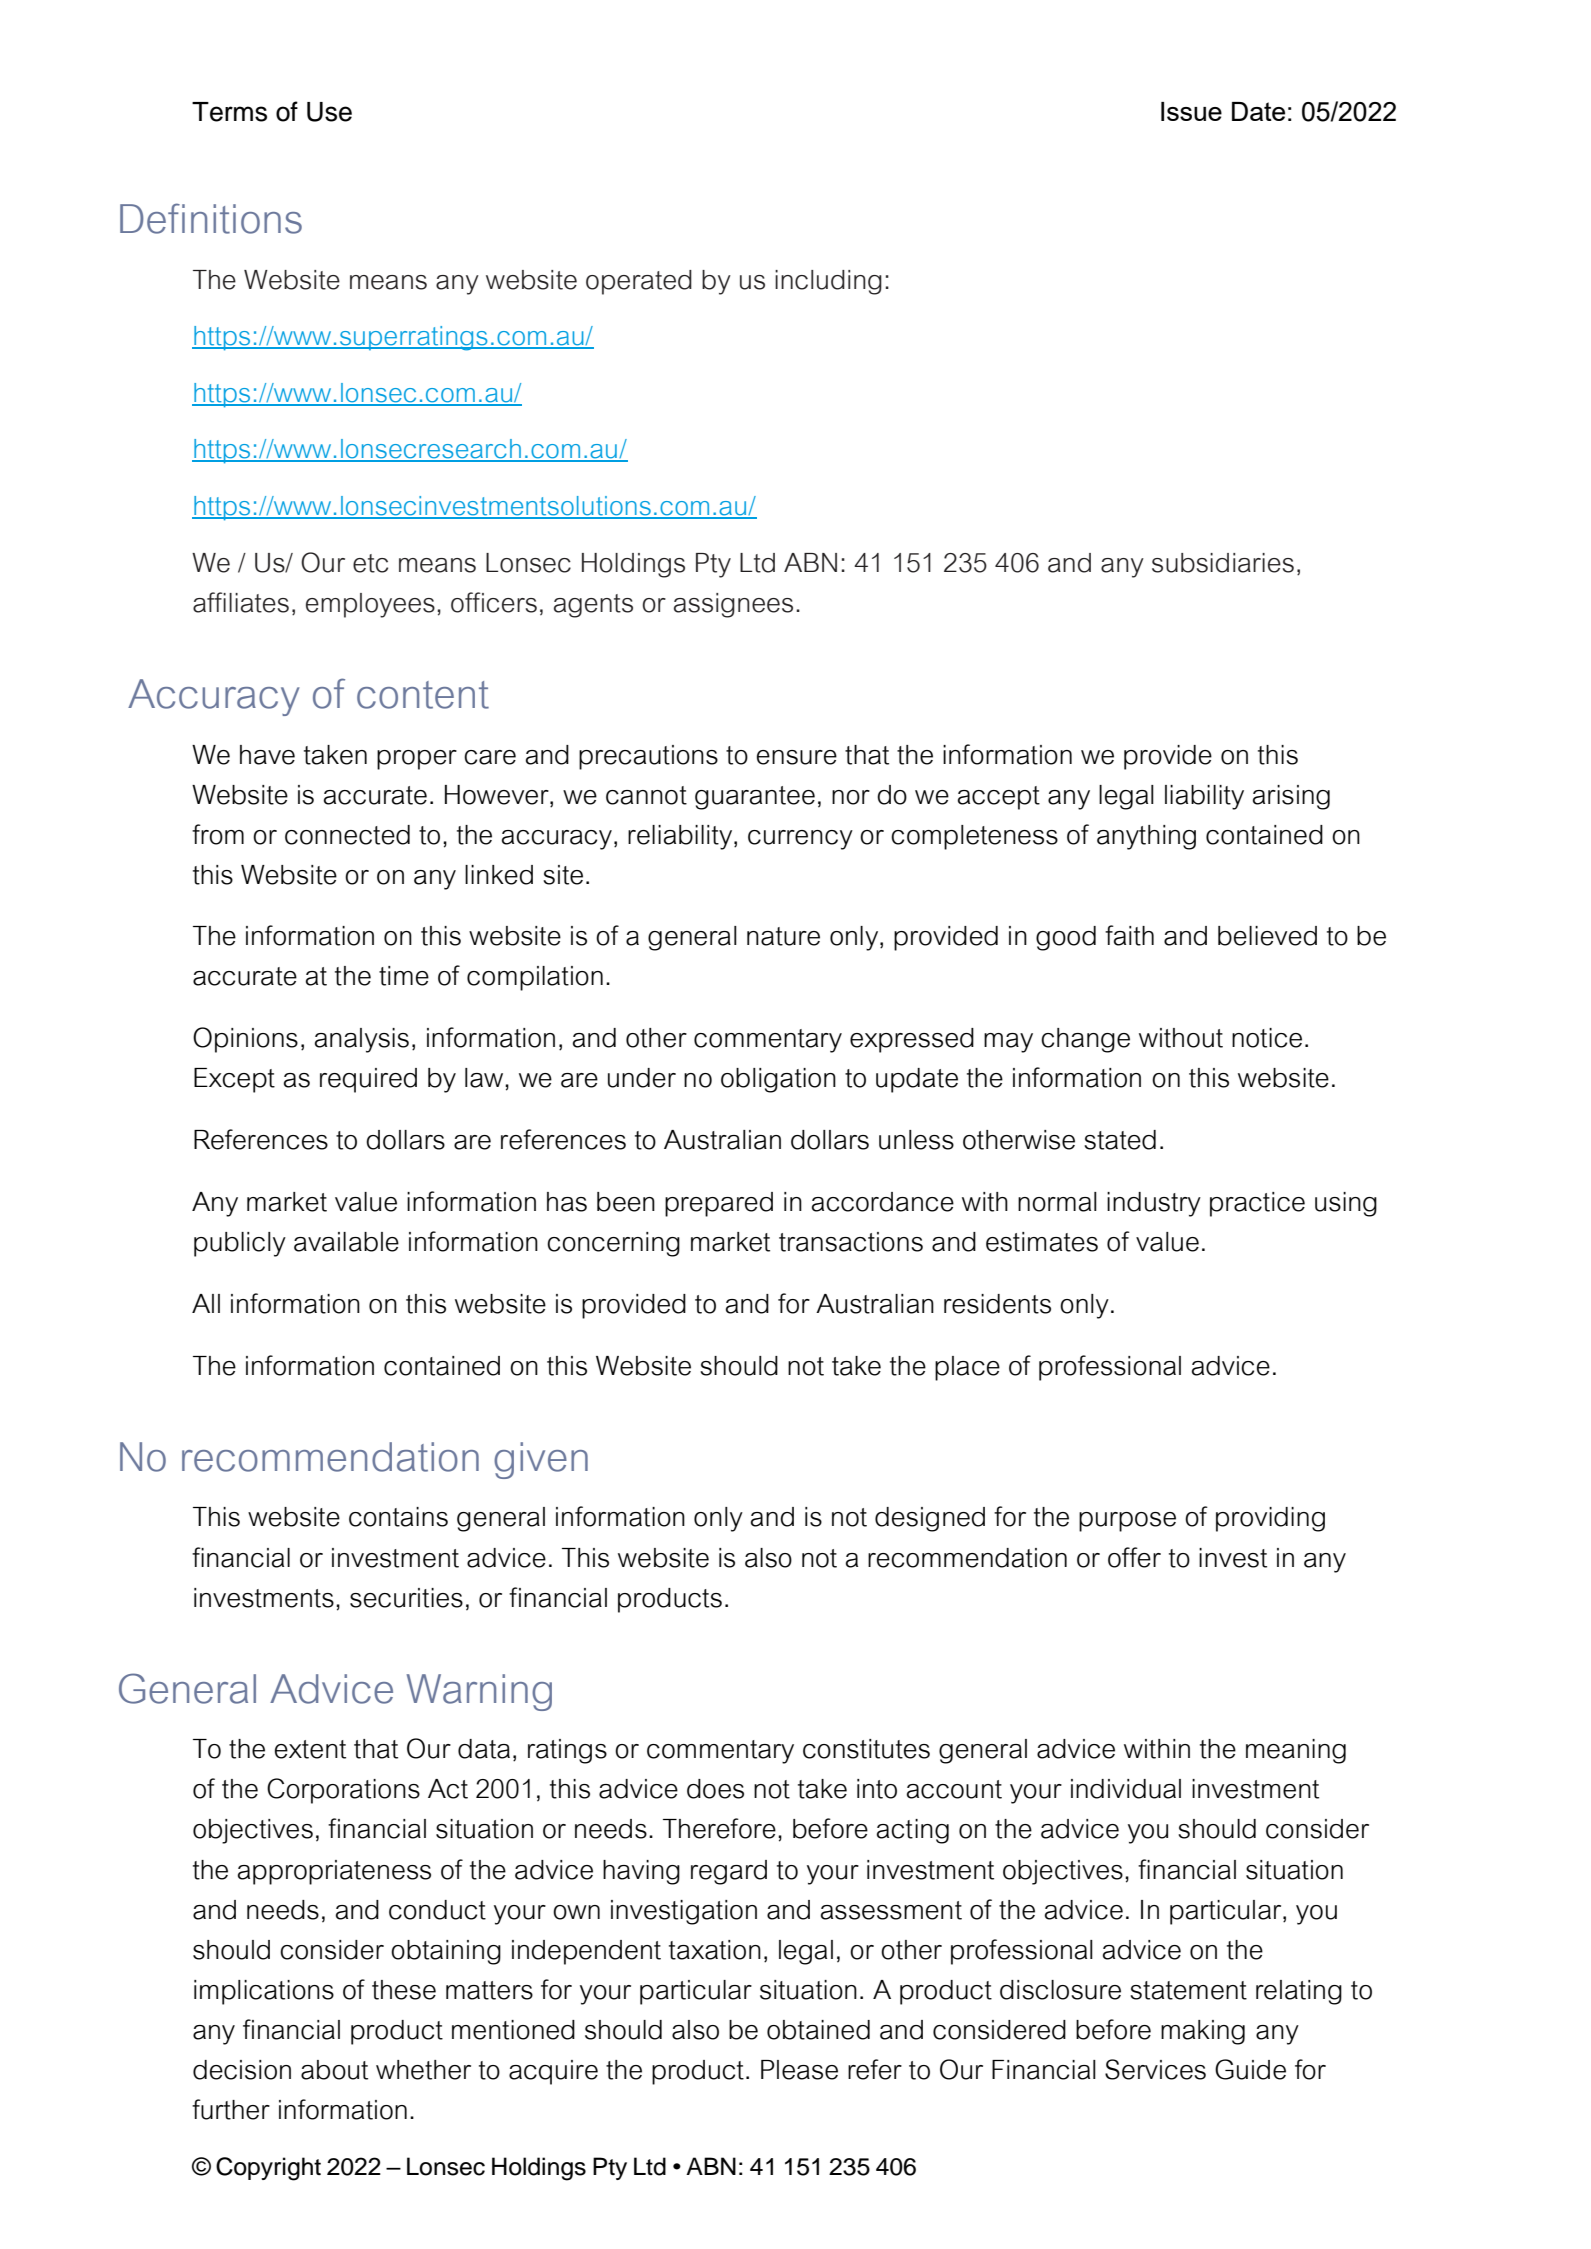 The width and height of the image is (1591, 2249). I want to click on practice, so click(1257, 1204).
